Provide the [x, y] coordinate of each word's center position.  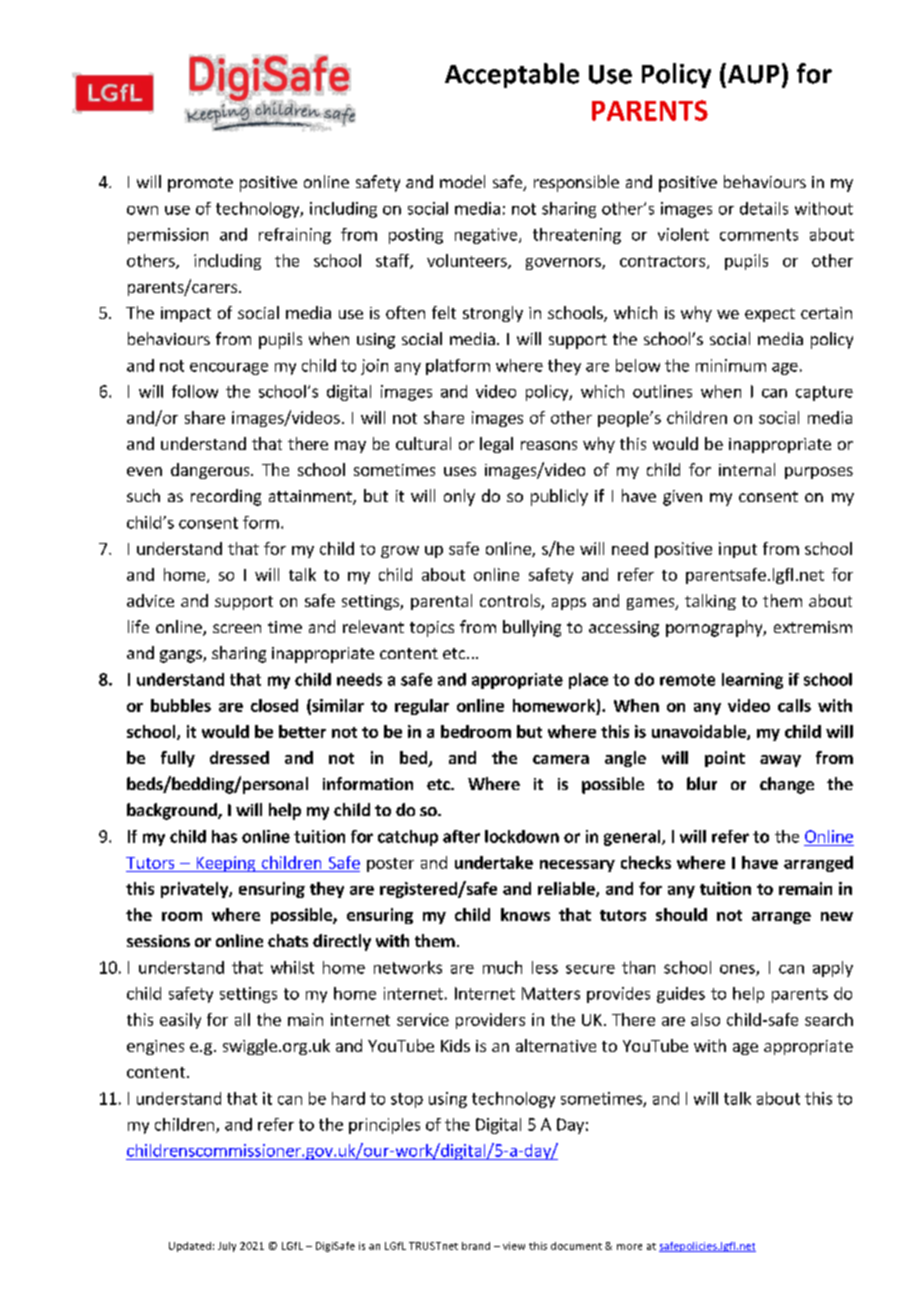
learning [752, 681]
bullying [532, 628]
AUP [752, 73]
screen [237, 628]
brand [476, 1246]
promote [200, 184]
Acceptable [512, 75]
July [227, 1247]
